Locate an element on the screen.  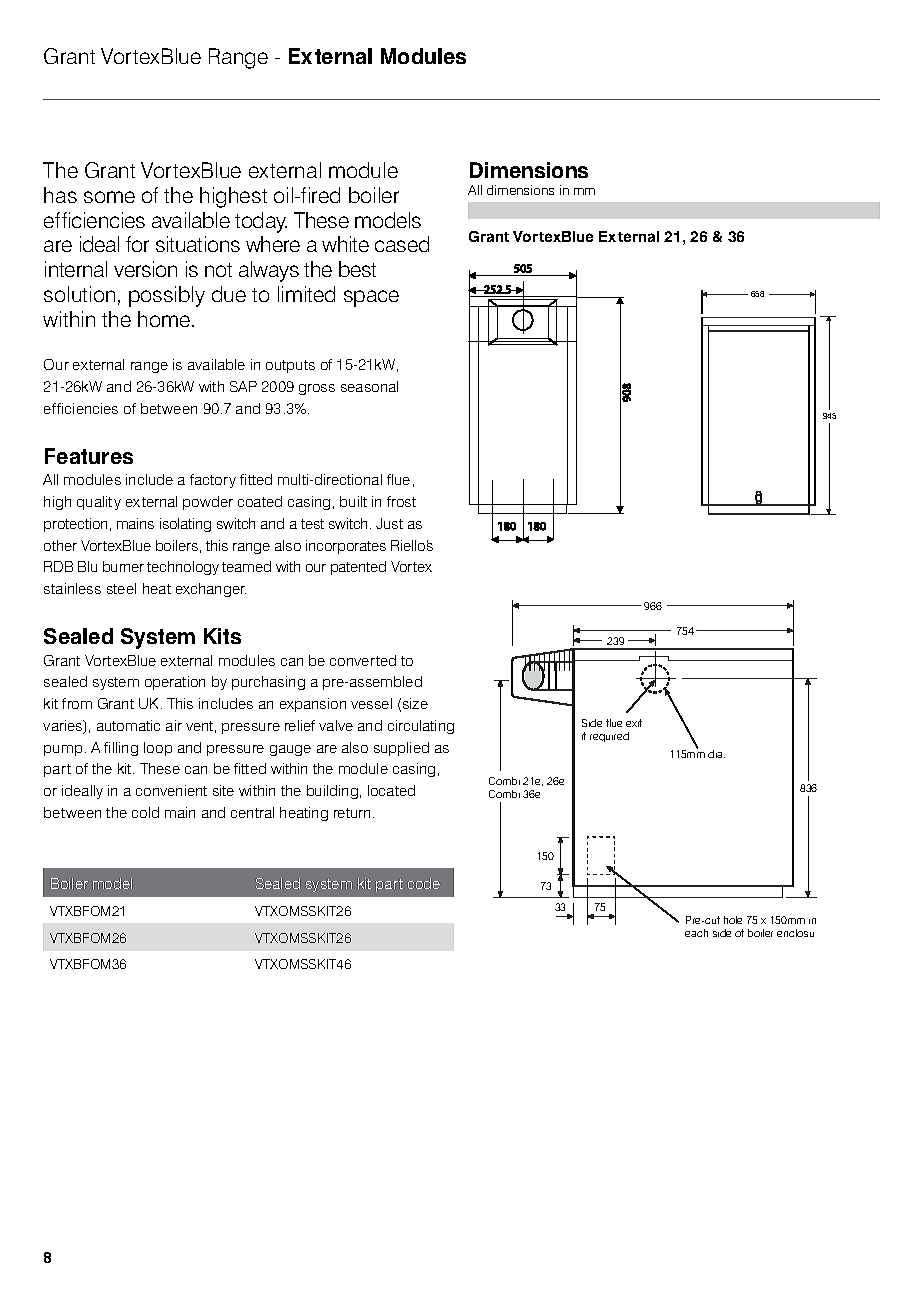
steel is located at coordinates (121, 588).
